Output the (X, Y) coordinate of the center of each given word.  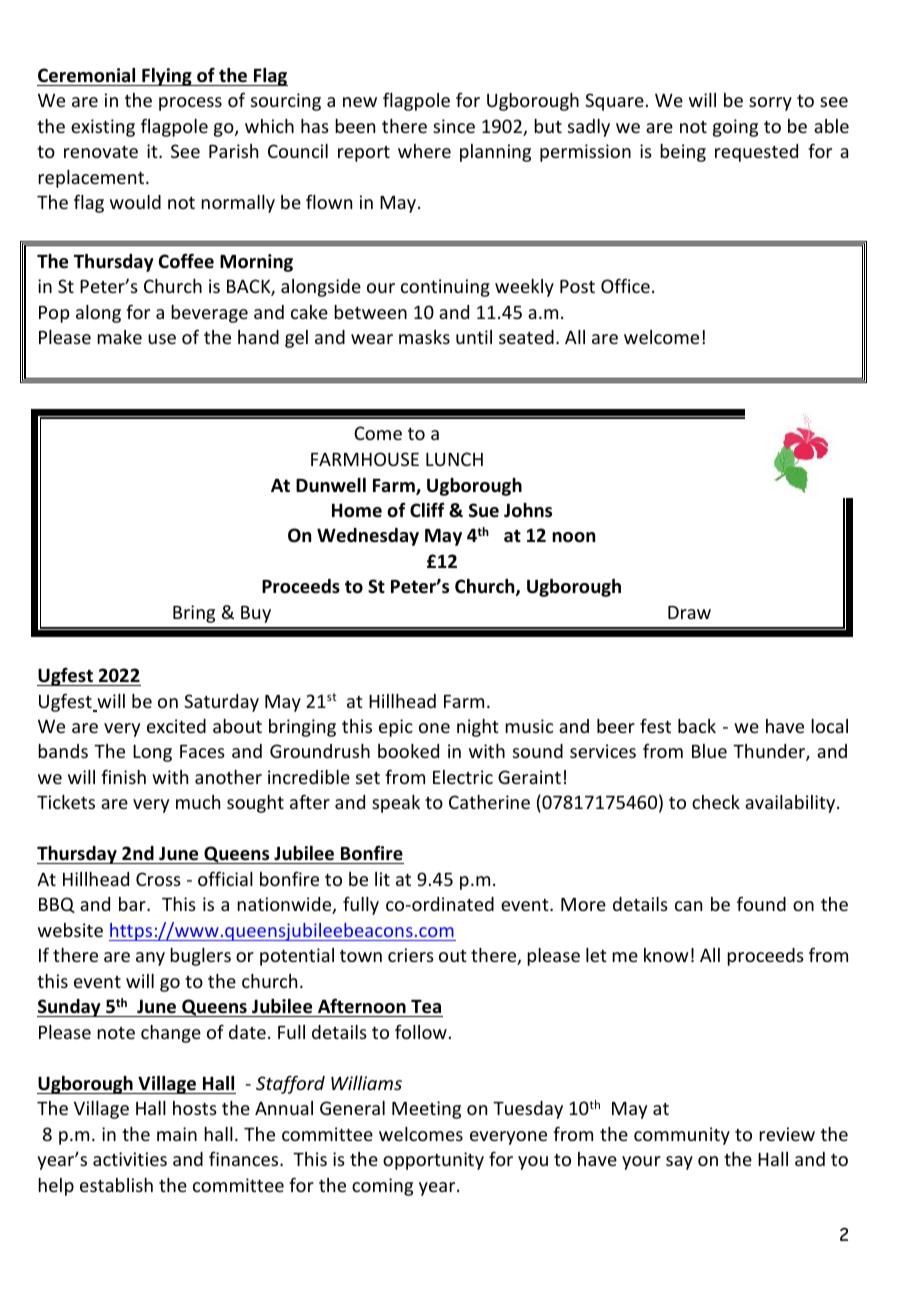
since (454, 126)
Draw (689, 612)
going (735, 128)
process (190, 104)
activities (130, 1159)
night (478, 728)
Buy (256, 614)
